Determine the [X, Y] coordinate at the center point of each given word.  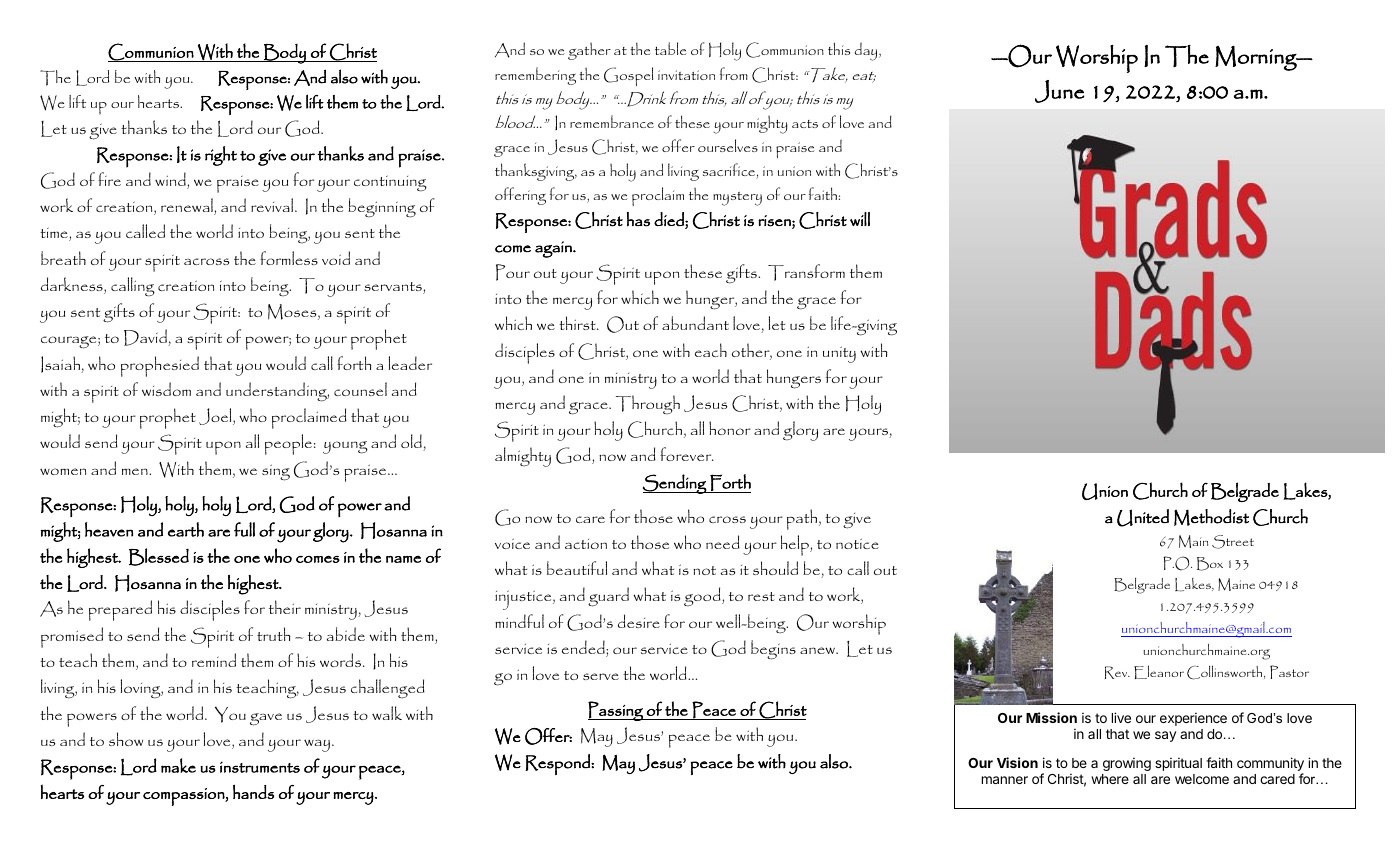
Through [648, 405]
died [670, 219]
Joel [216, 416]
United [1143, 518]
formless [289, 258]
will [860, 219]
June [1059, 91]
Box [1210, 564]
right [221, 156]
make [178, 765]
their [285, 607]
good [703, 597]
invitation [686, 75]
